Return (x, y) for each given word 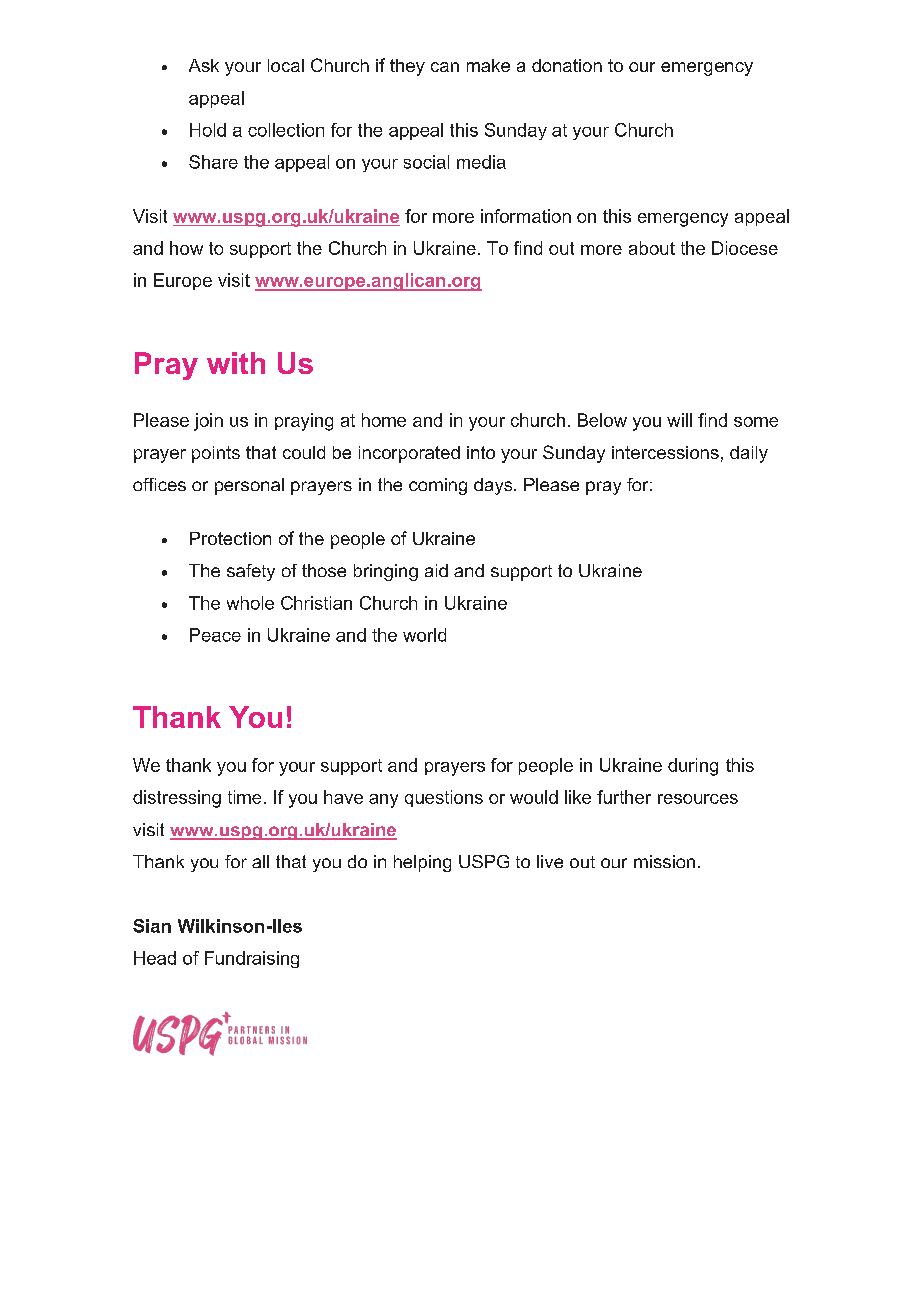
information (526, 216)
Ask (204, 65)
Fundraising (252, 959)
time (244, 797)
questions (444, 798)
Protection (230, 538)
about (652, 248)
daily (749, 454)
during (693, 767)
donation (567, 65)
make (488, 65)
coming (438, 486)
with (236, 363)
